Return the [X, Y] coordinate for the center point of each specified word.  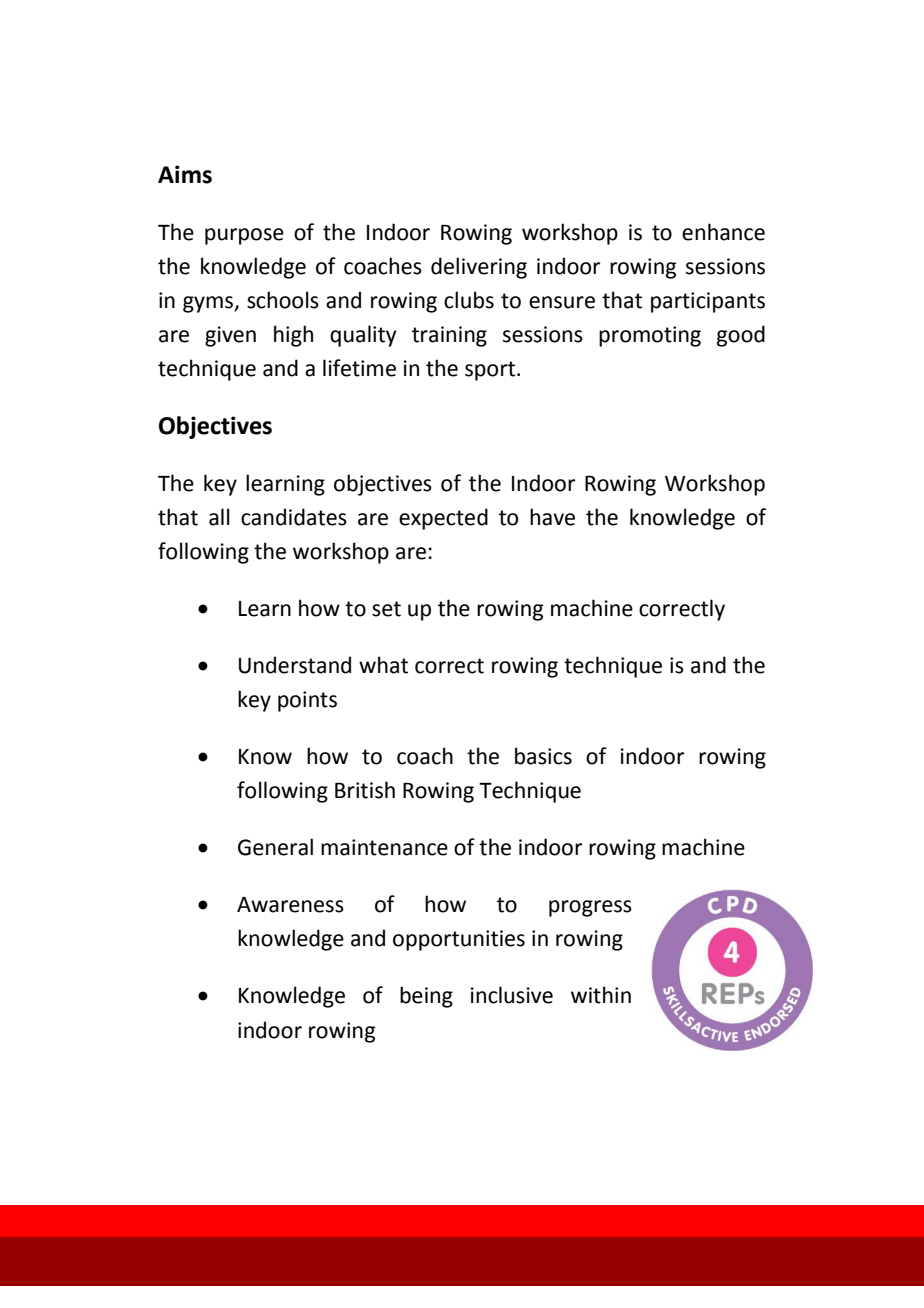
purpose [244, 236]
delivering [479, 268]
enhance [723, 232]
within [601, 995]
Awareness [290, 905]
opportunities [459, 940]
